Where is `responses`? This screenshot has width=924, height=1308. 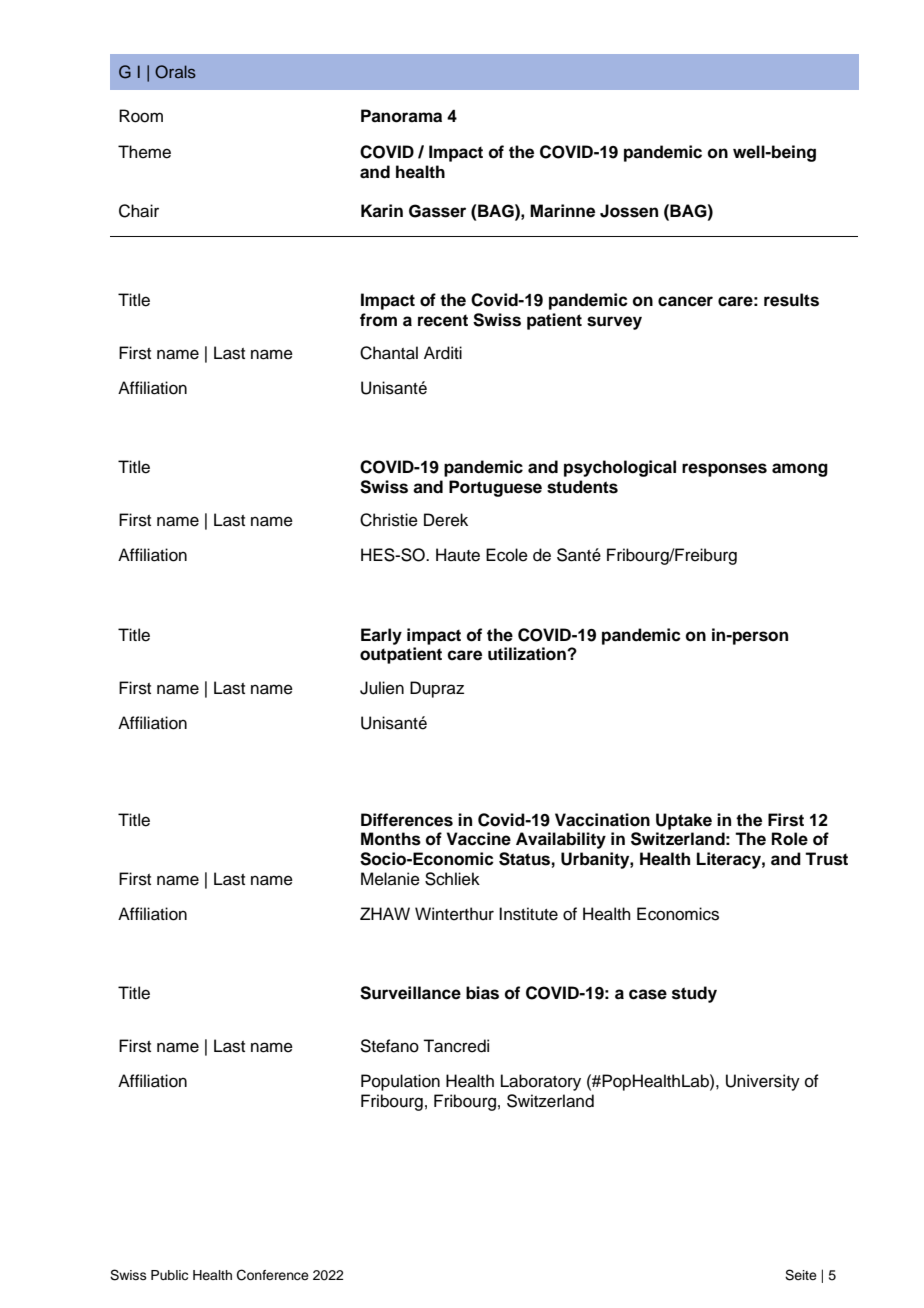
responses is located at coordinates (724, 470).
